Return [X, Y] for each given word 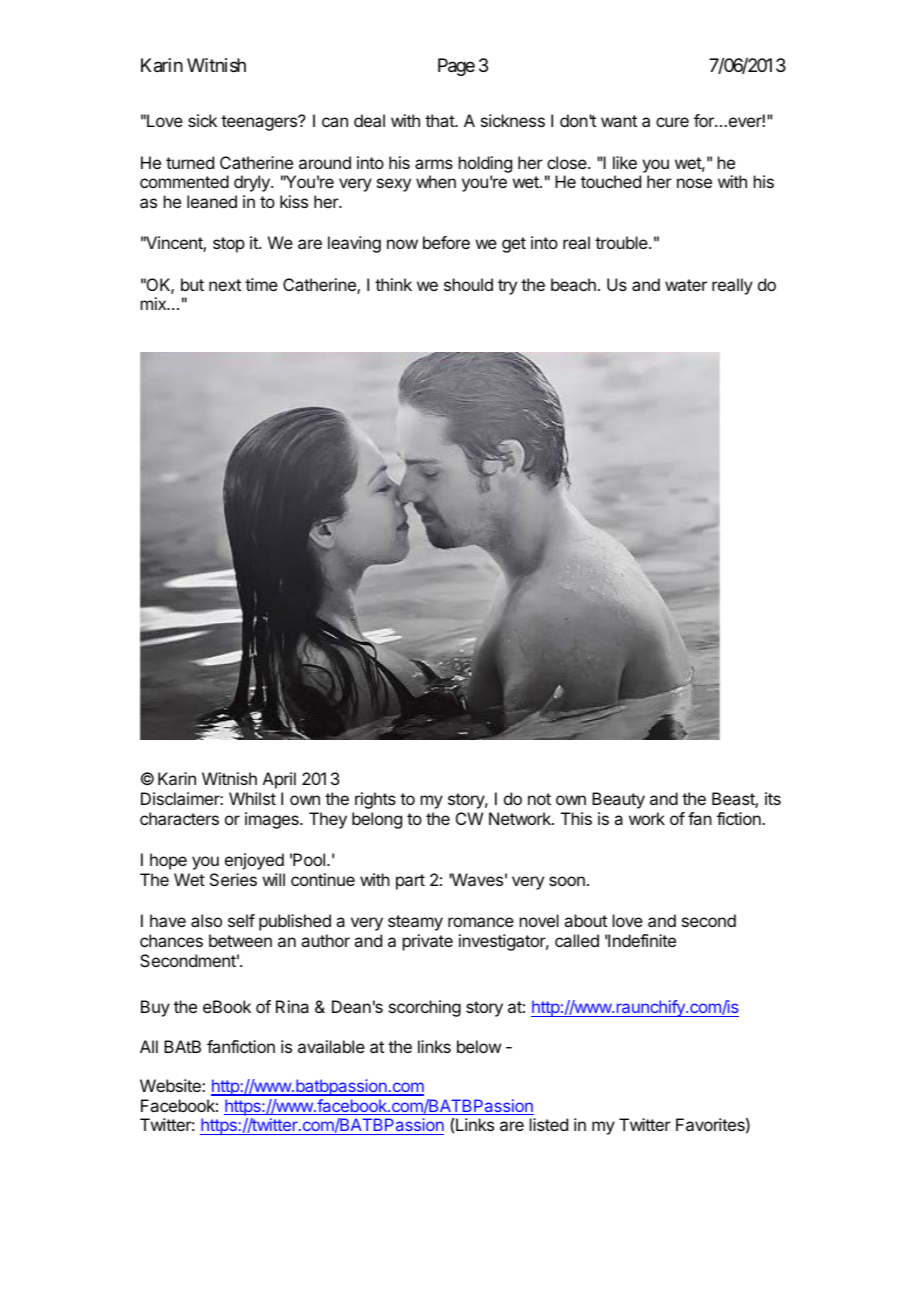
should [468, 284]
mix [155, 303]
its [773, 798]
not [539, 799]
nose [694, 183]
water [686, 285]
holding [485, 164]
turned [190, 162]
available [331, 1046]
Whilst [252, 798]
